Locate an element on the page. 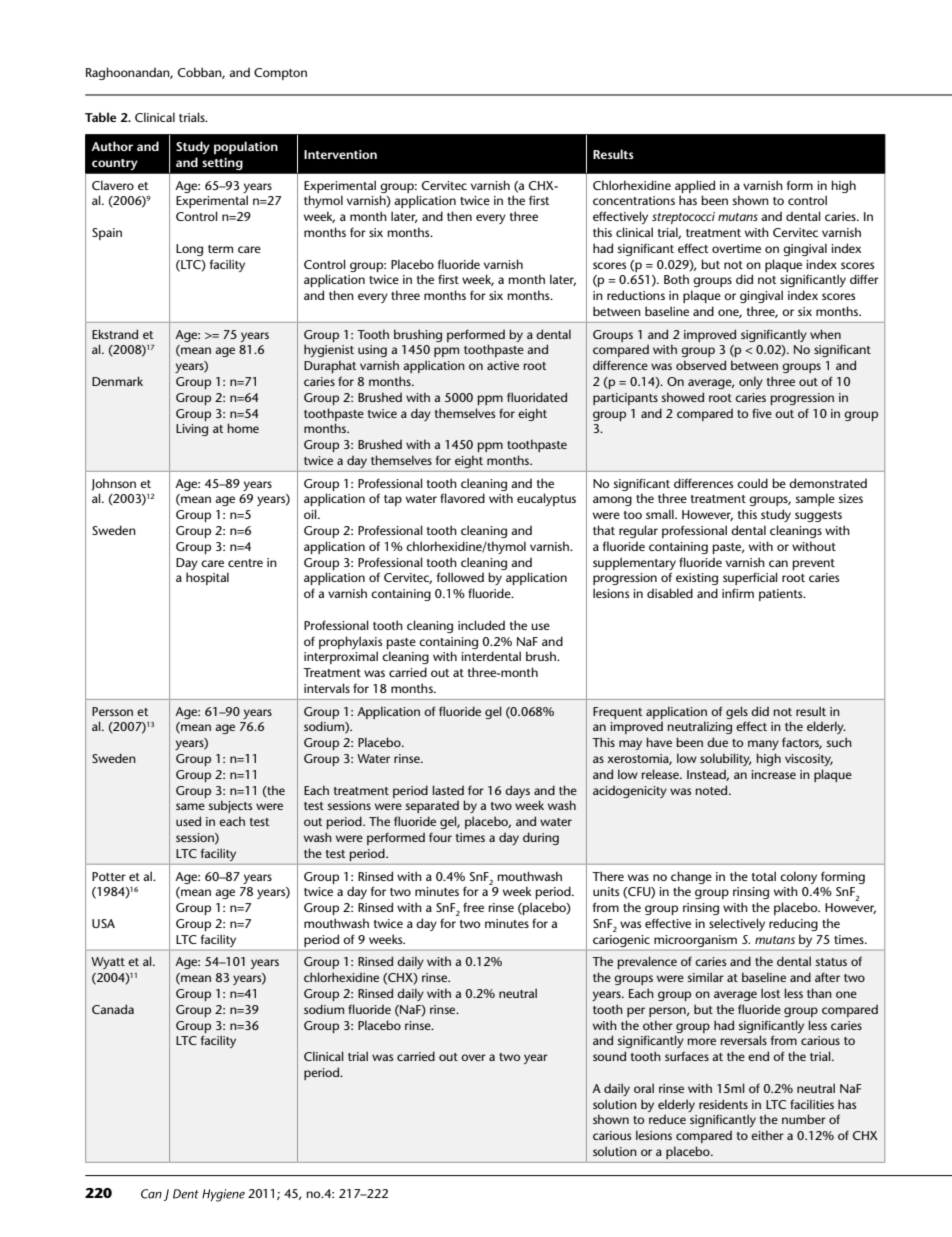 This image has height=1237, width=952. sound is located at coordinates (609, 1056).
